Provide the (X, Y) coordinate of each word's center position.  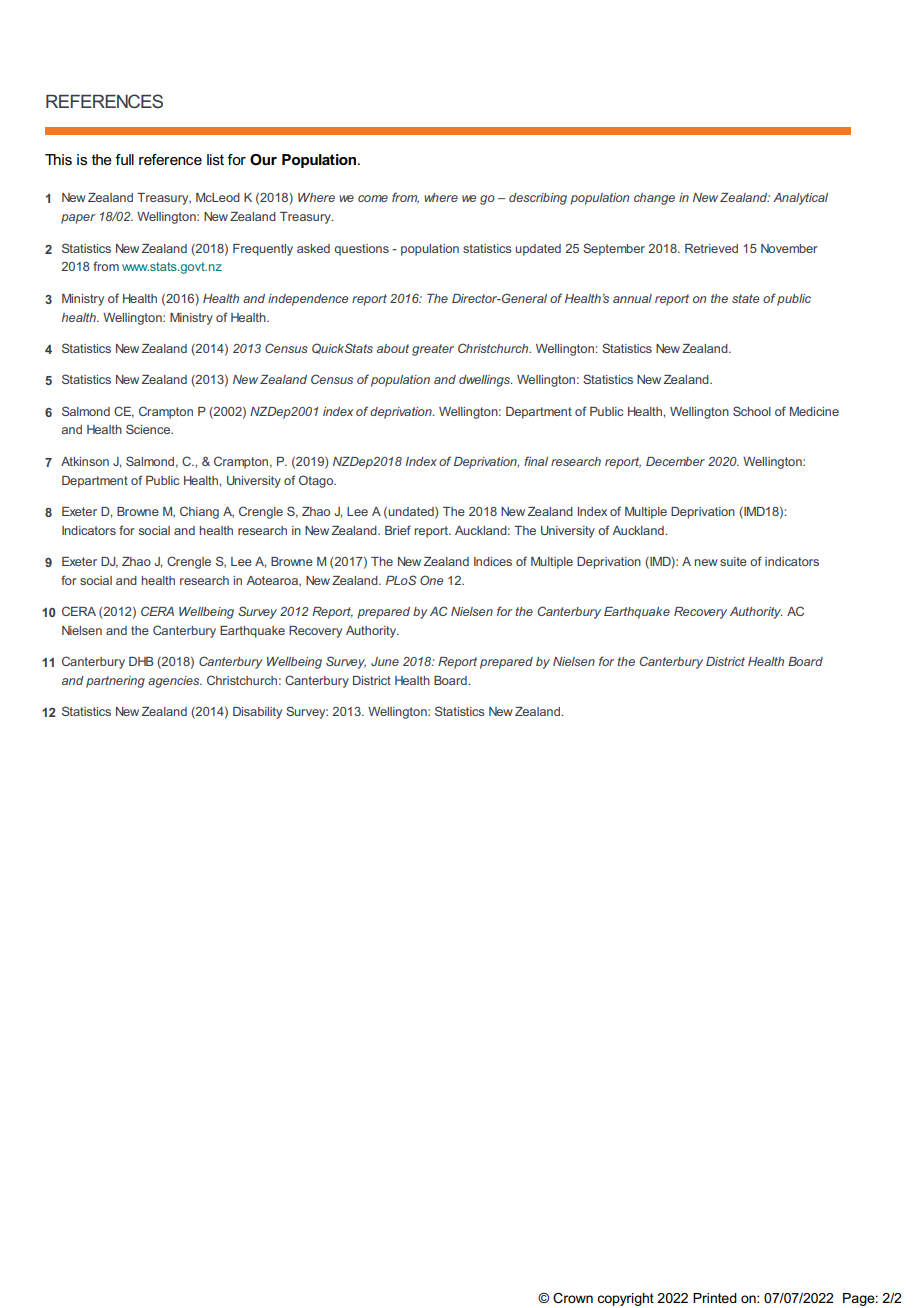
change (654, 199)
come (373, 198)
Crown (573, 1297)
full (124, 159)
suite (733, 561)
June (385, 661)
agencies (175, 682)
